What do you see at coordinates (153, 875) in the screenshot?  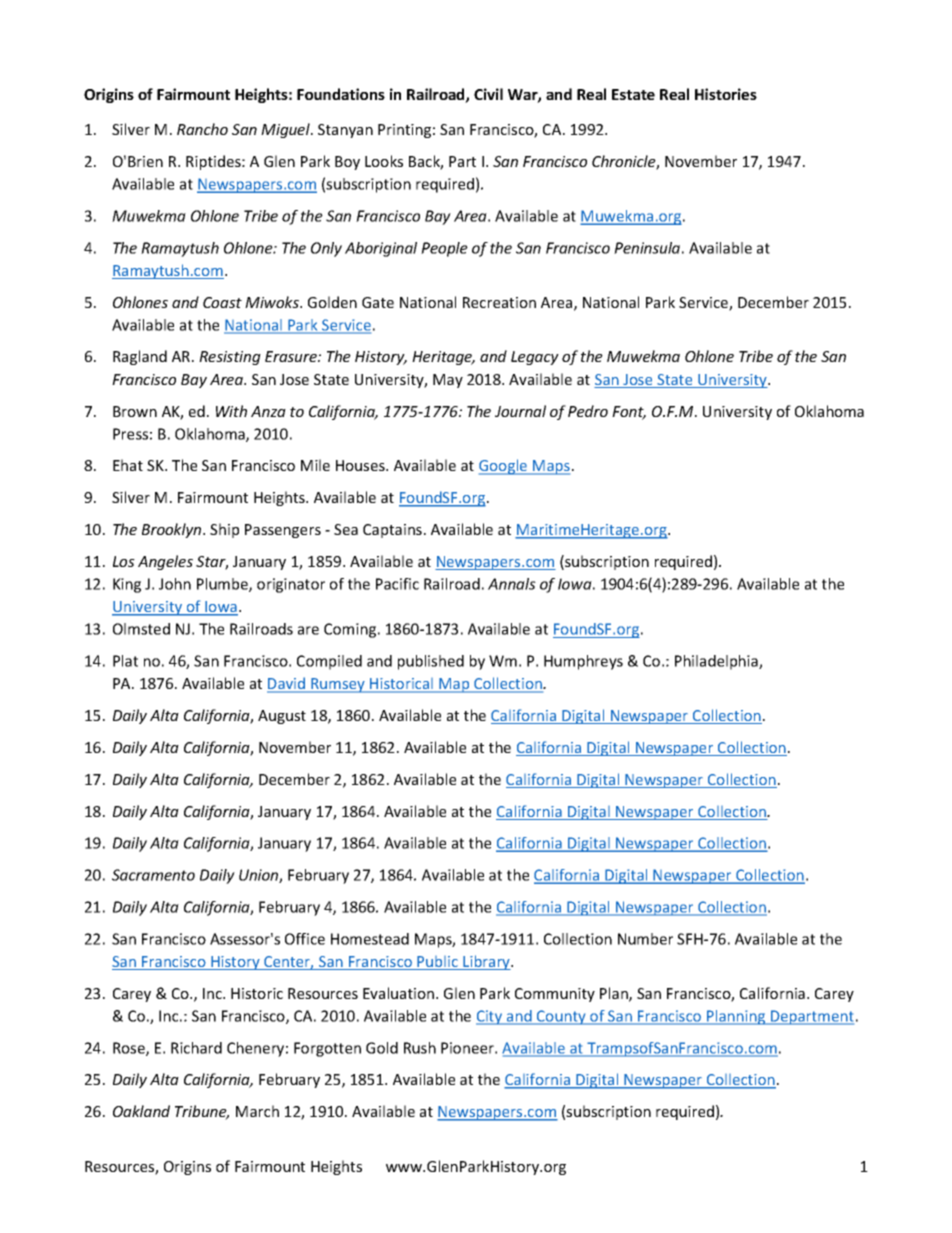 I see `Sacramento` at bounding box center [153, 875].
